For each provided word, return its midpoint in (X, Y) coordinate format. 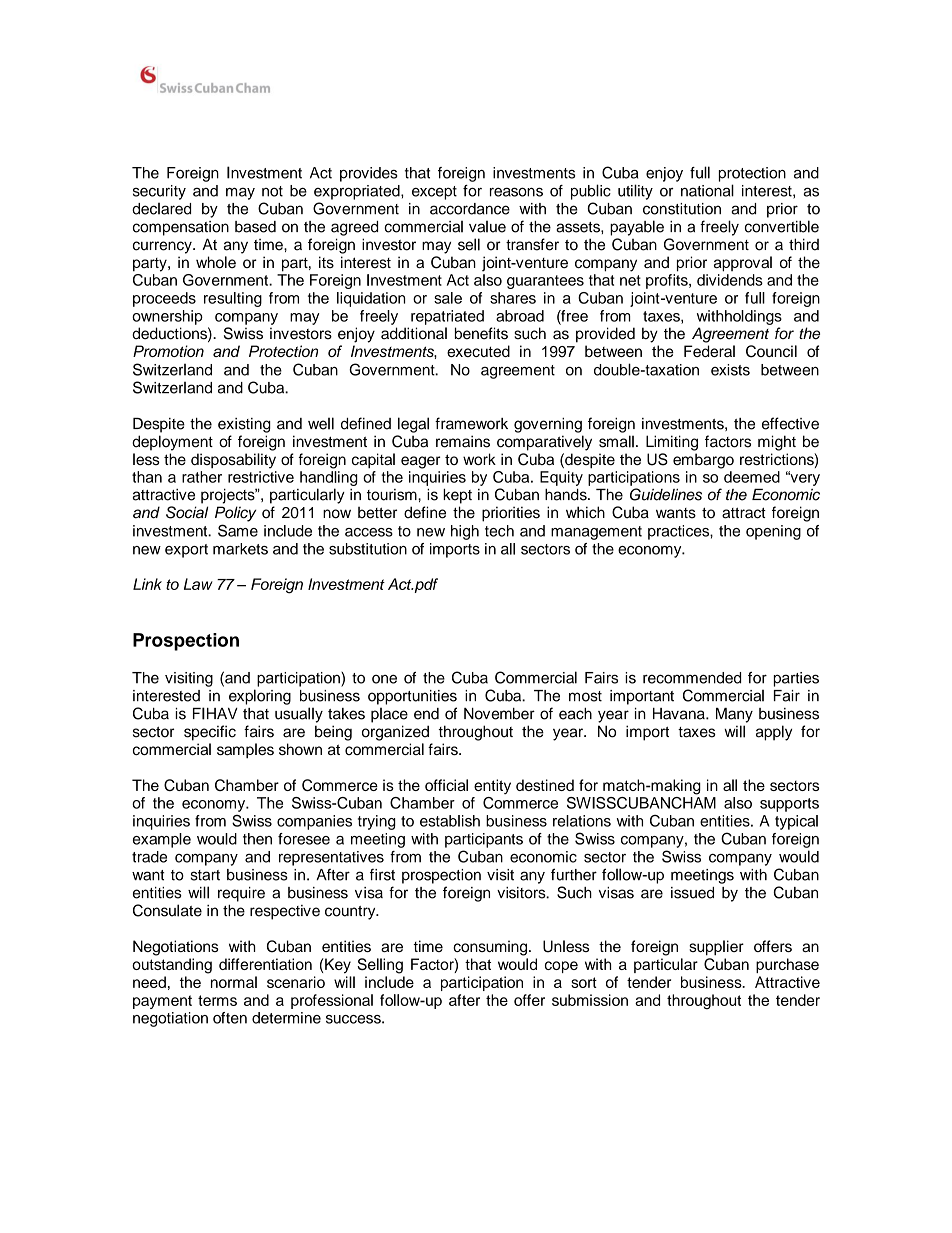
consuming (491, 948)
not (272, 191)
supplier (716, 948)
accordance (470, 209)
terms (217, 1000)
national (707, 190)
